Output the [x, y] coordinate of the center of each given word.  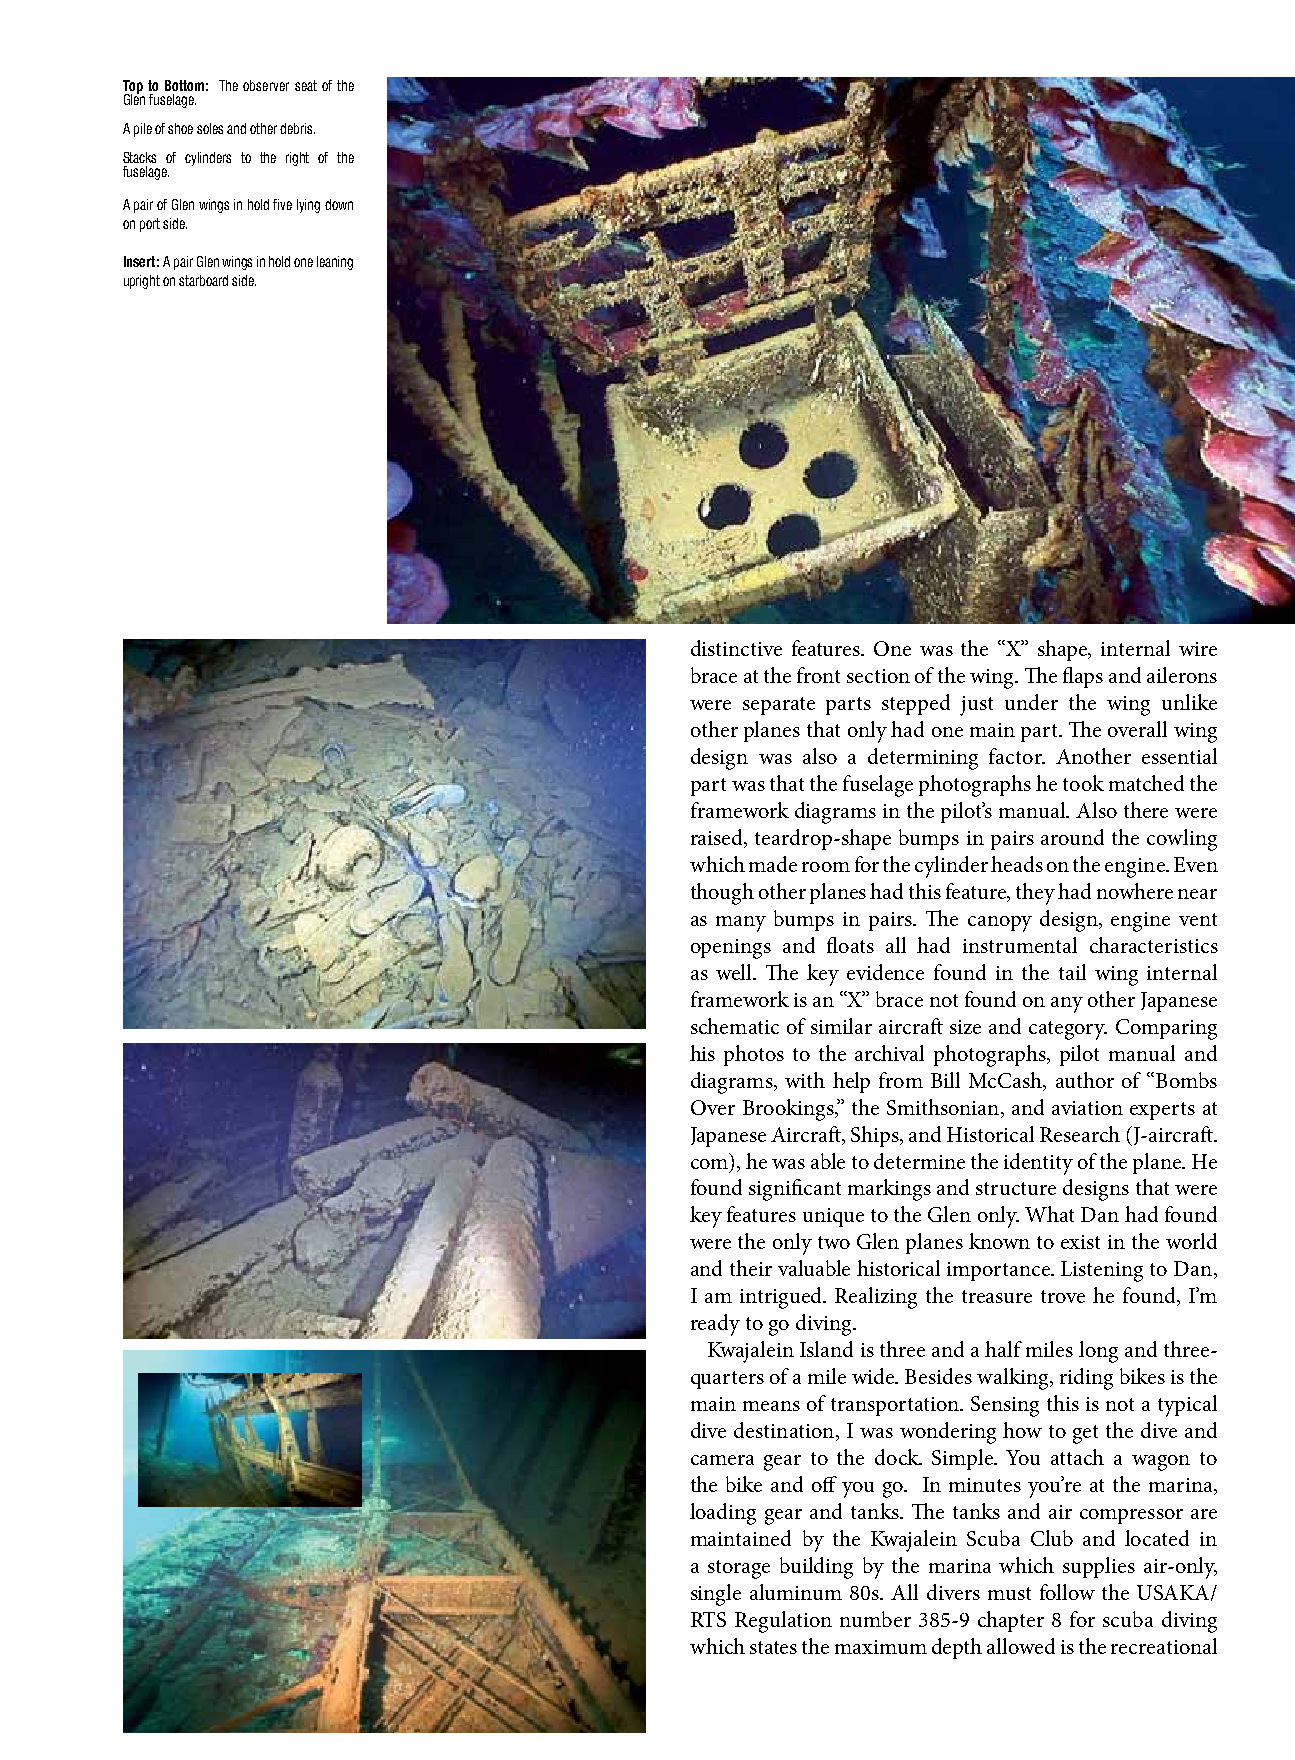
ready [715, 1325]
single [716, 1595]
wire [1198, 649]
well [735, 972]
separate [779, 706]
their [751, 1268]
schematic [735, 1026]
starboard [203, 280]
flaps [1083, 677]
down [339, 204]
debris [297, 128]
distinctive [736, 648]
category [1068, 1030]
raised [718, 838]
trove [1063, 1296]
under [1031, 702]
